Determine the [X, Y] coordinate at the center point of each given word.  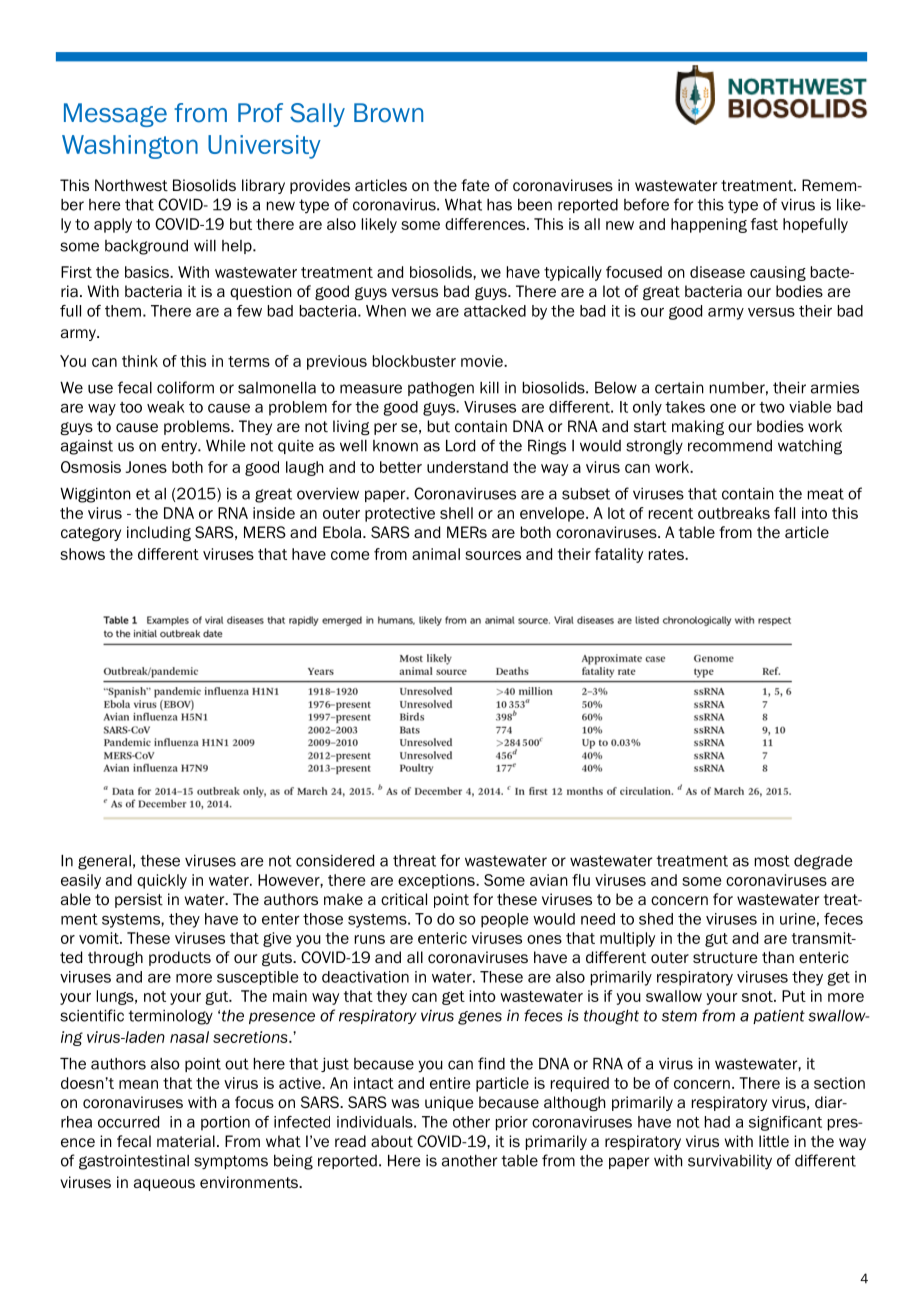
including [159, 533]
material [186, 1141]
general [104, 862]
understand [467, 467]
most [772, 861]
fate [475, 185]
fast [764, 224]
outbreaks [734, 513]
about [392, 1141]
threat [414, 861]
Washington [130, 147]
